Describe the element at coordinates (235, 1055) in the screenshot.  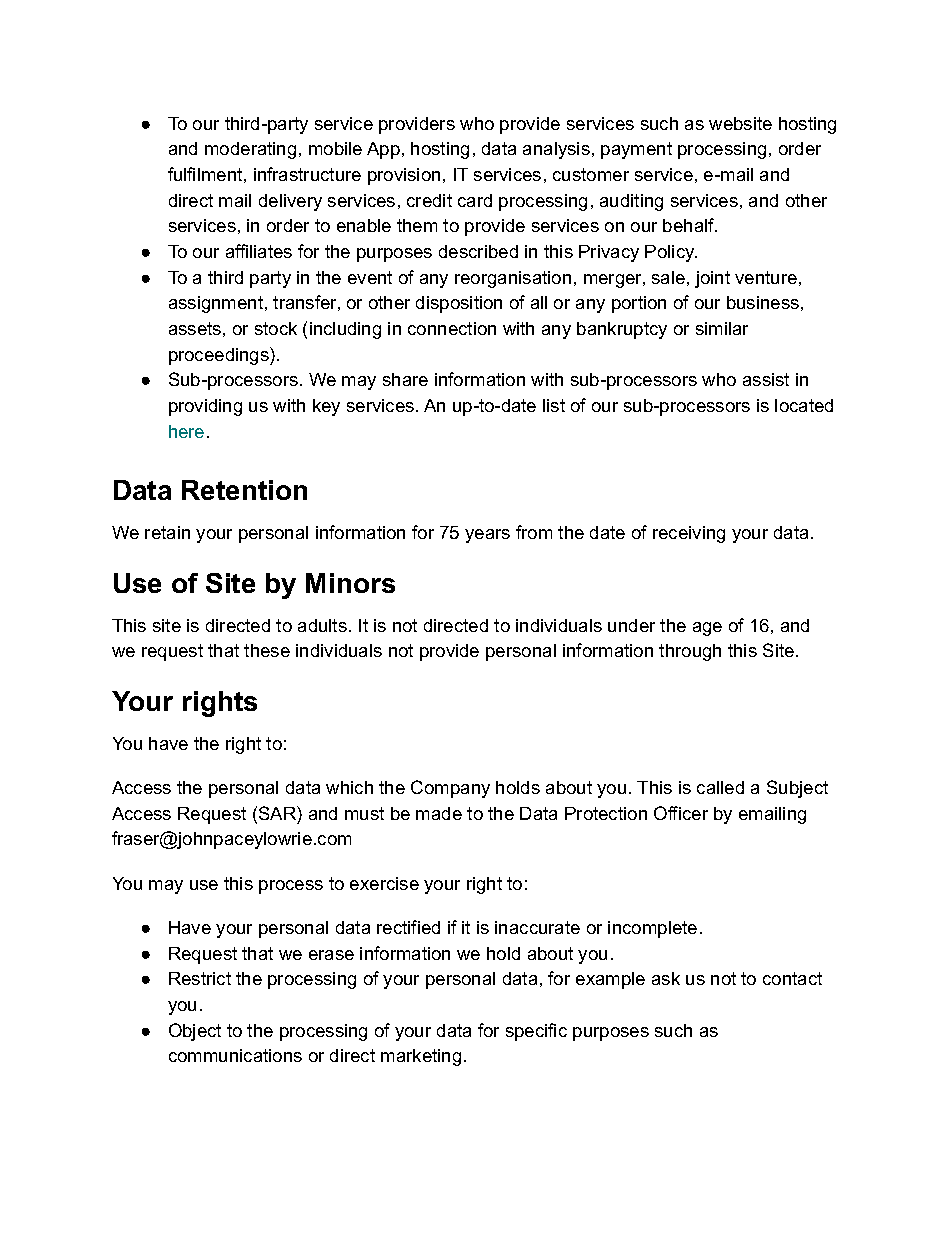
I see `communications` at that location.
